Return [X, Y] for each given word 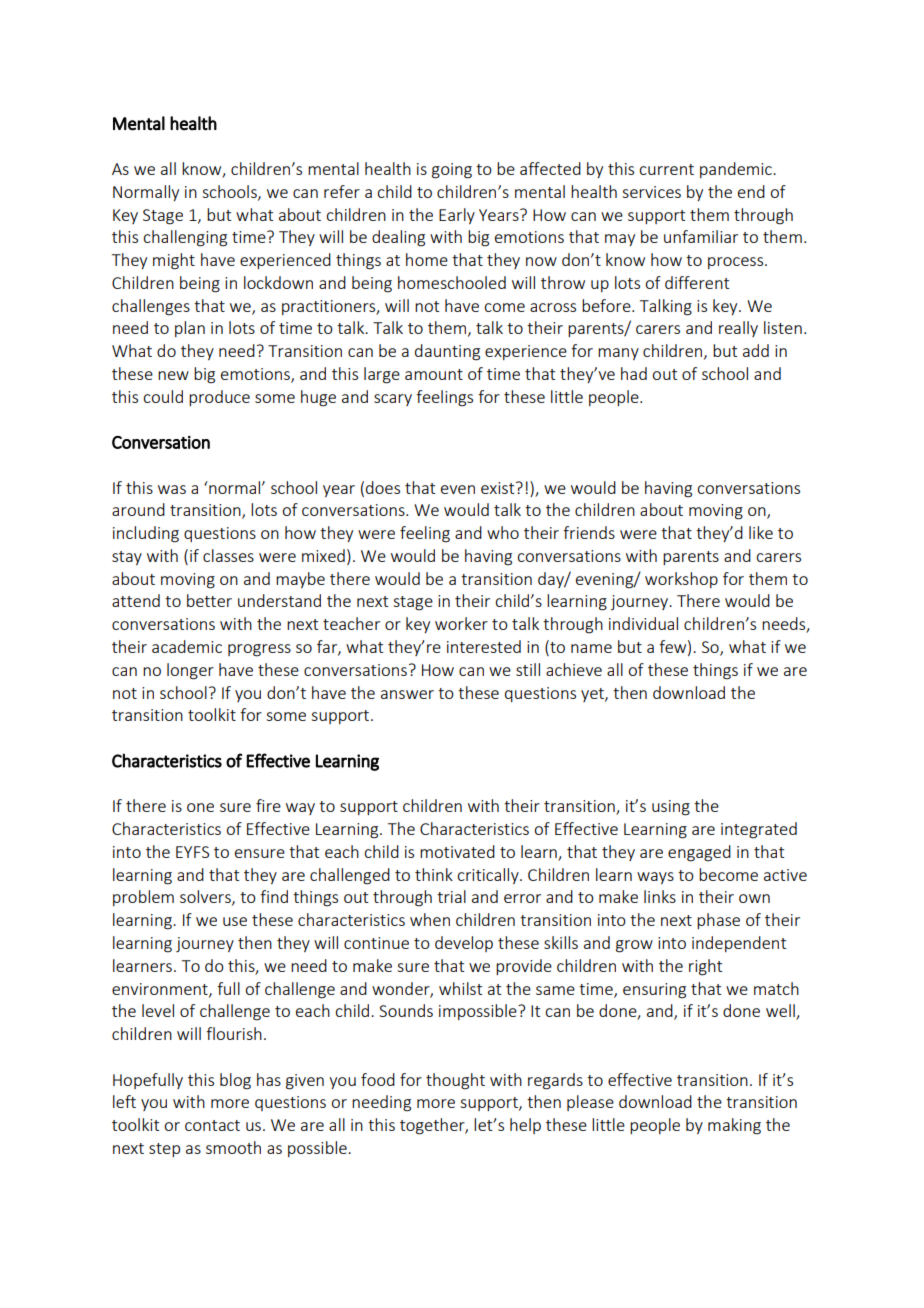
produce [219, 398]
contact [212, 1125]
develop [464, 944]
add [756, 350]
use [235, 921]
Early [457, 216]
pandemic [737, 170]
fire [268, 805]
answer [407, 694]
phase [718, 921]
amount [434, 374]
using [671, 808]
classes [228, 555]
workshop [681, 580]
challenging [185, 238]
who [503, 532]
